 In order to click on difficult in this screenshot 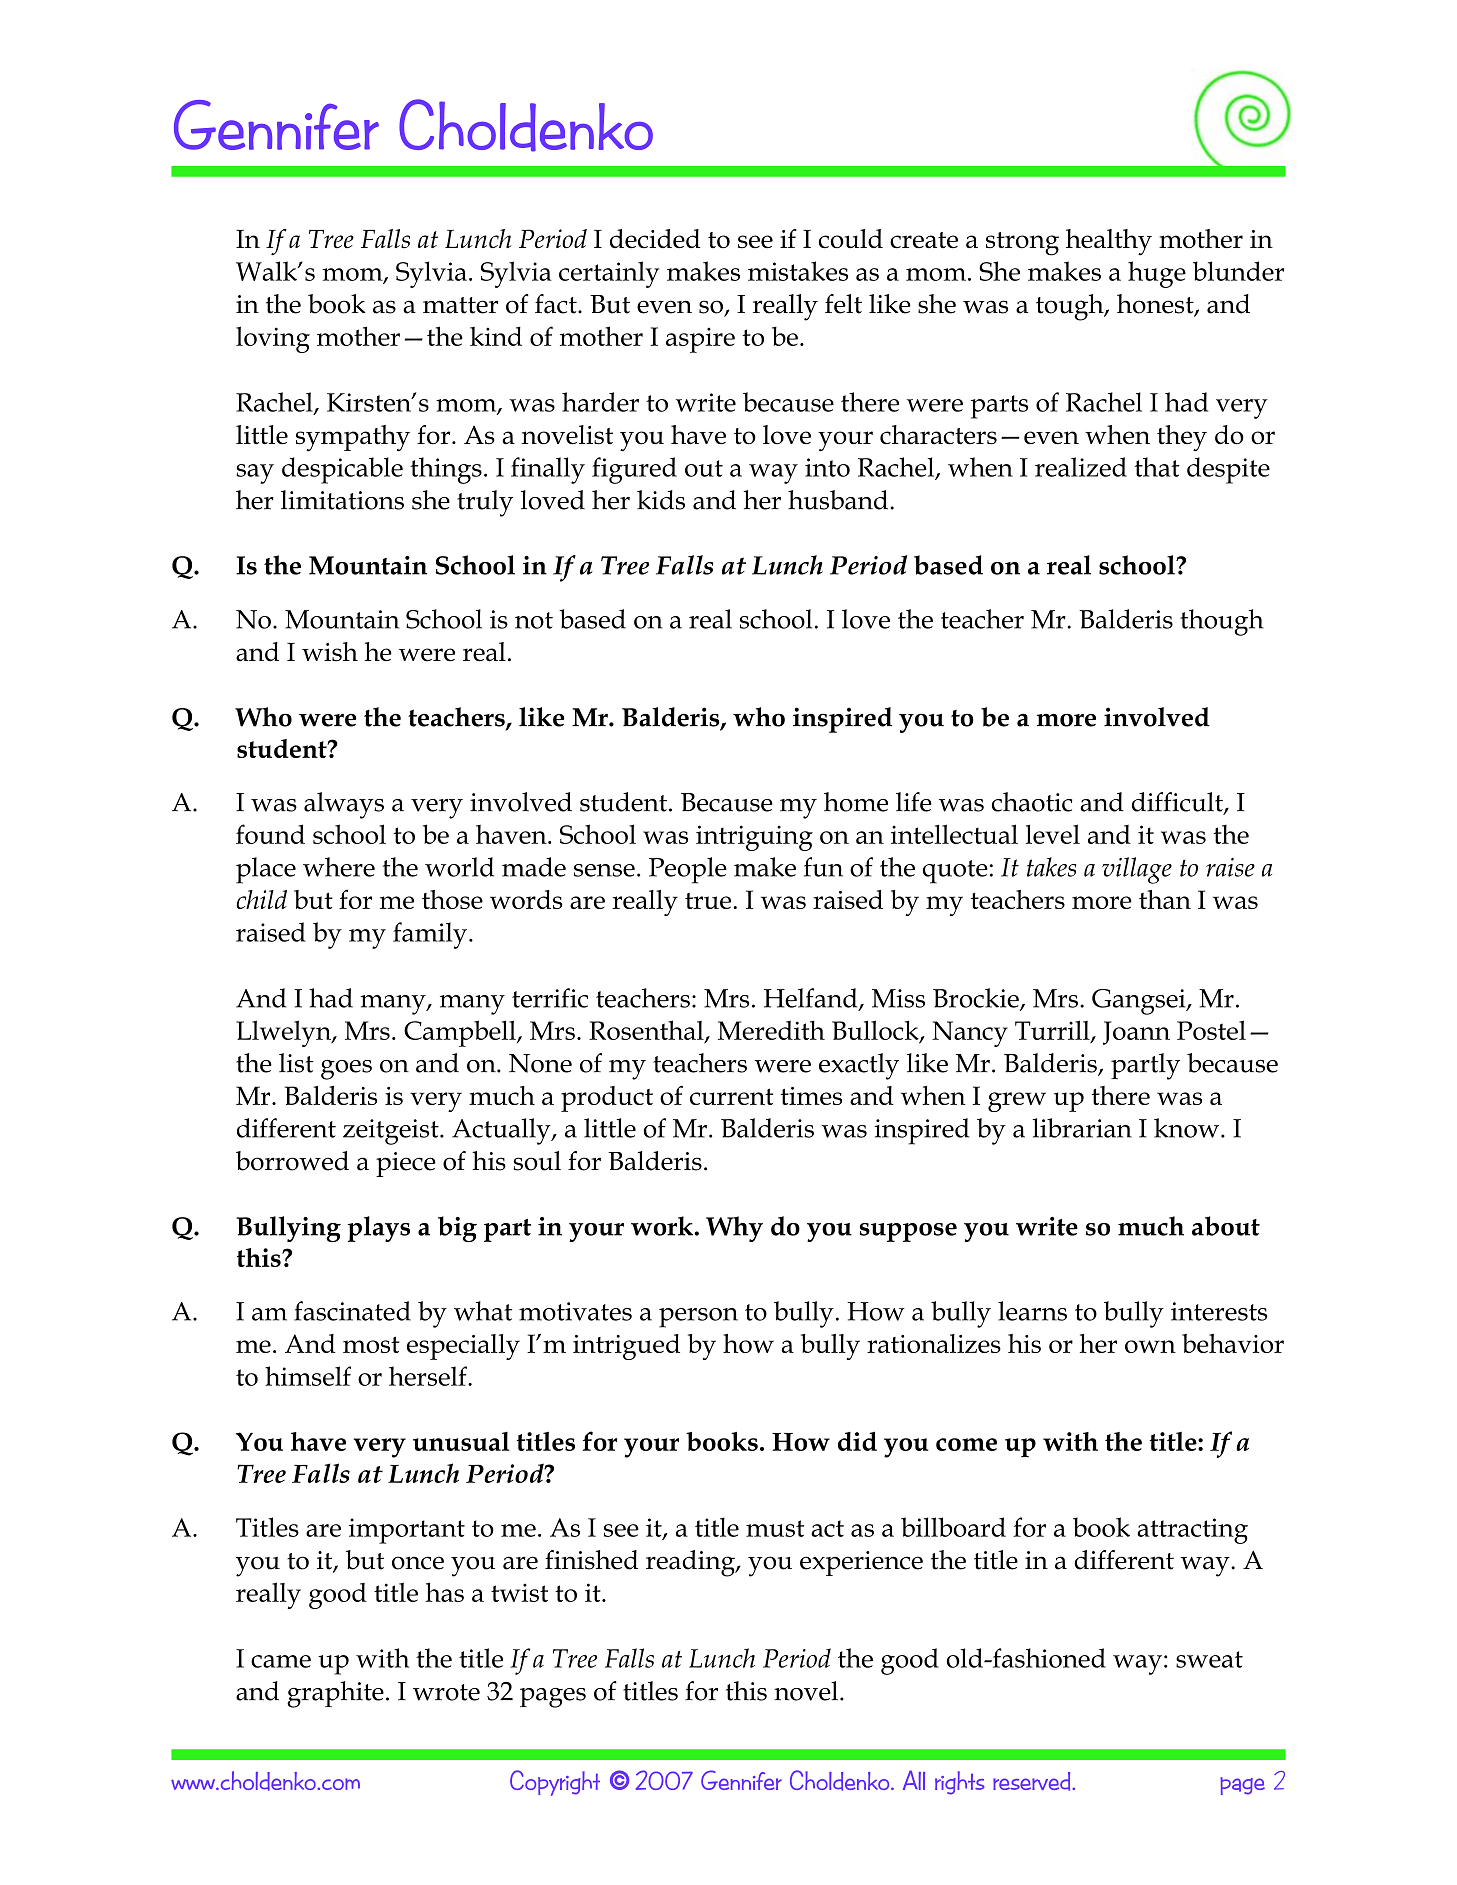, I will do `click(1178, 803)`.
